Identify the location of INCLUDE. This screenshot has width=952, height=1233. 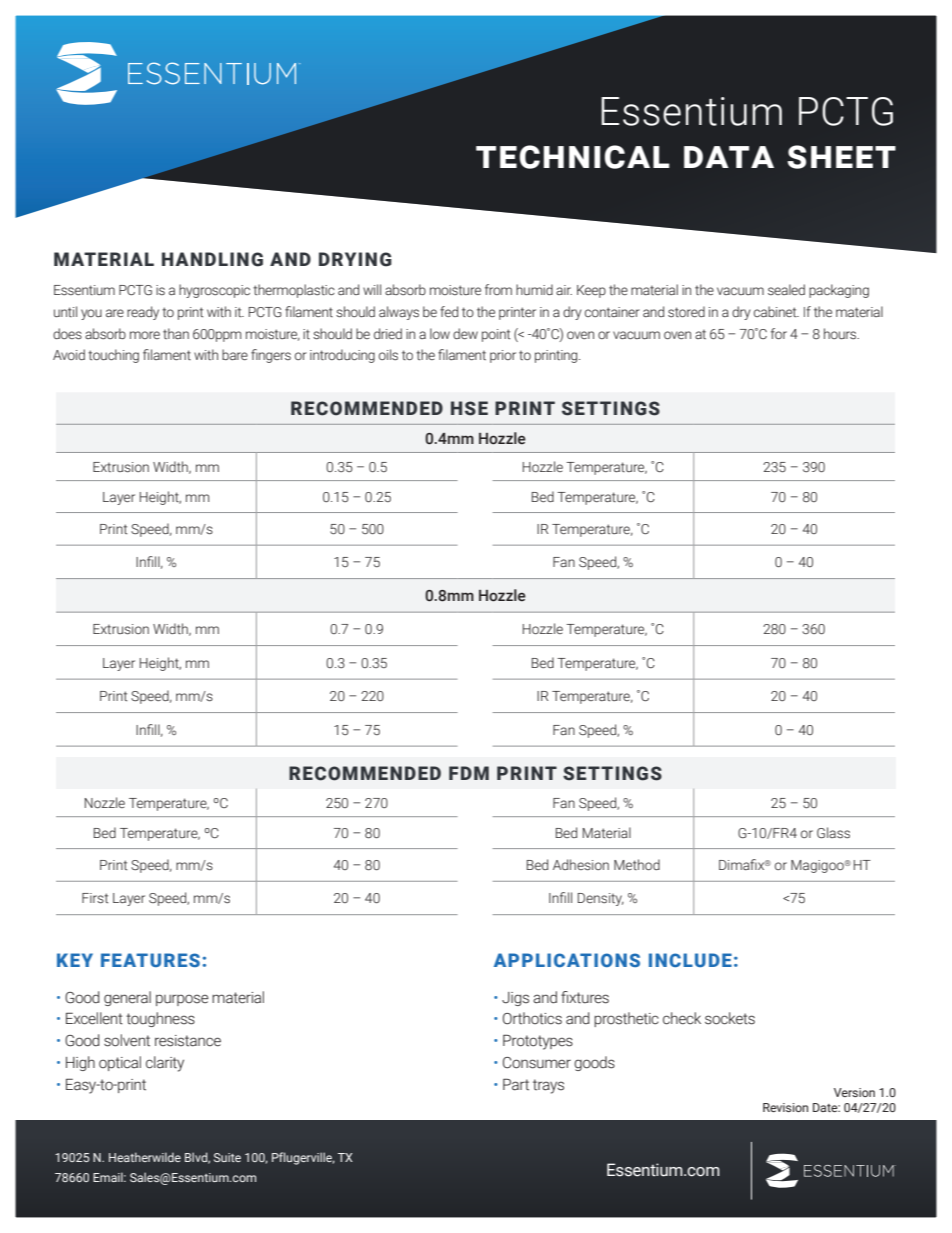
(690, 960).
